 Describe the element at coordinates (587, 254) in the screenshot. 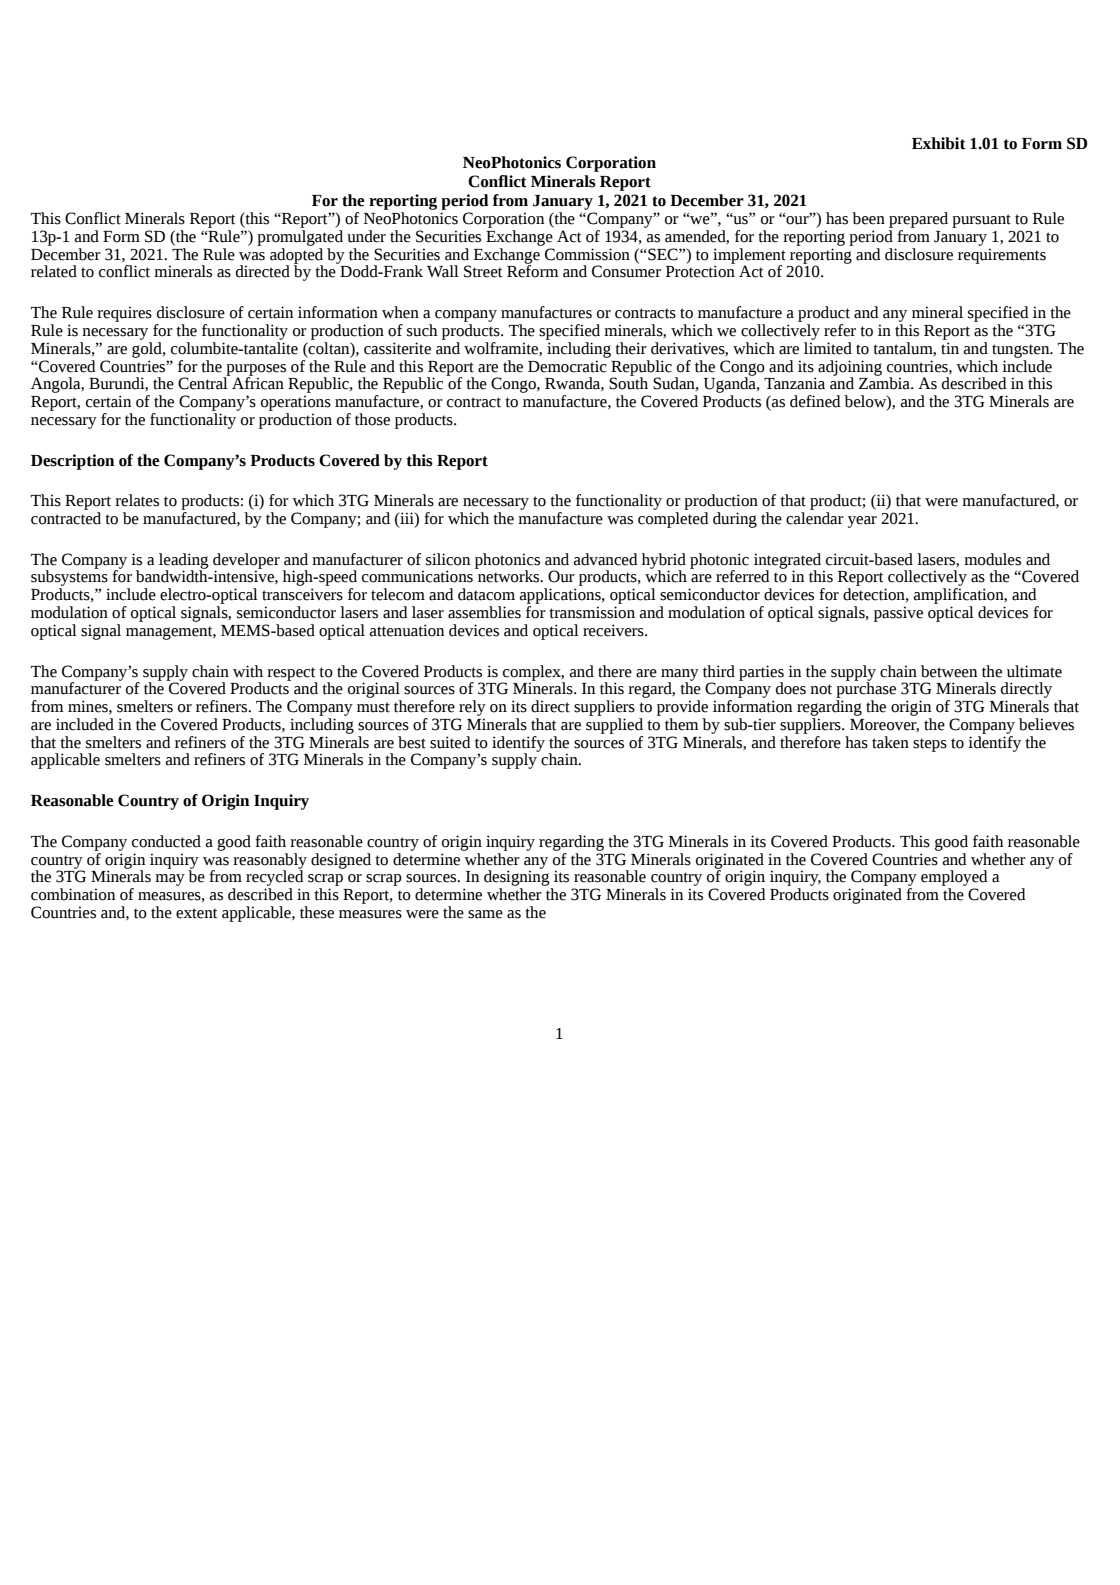

I see `Commission` at that location.
